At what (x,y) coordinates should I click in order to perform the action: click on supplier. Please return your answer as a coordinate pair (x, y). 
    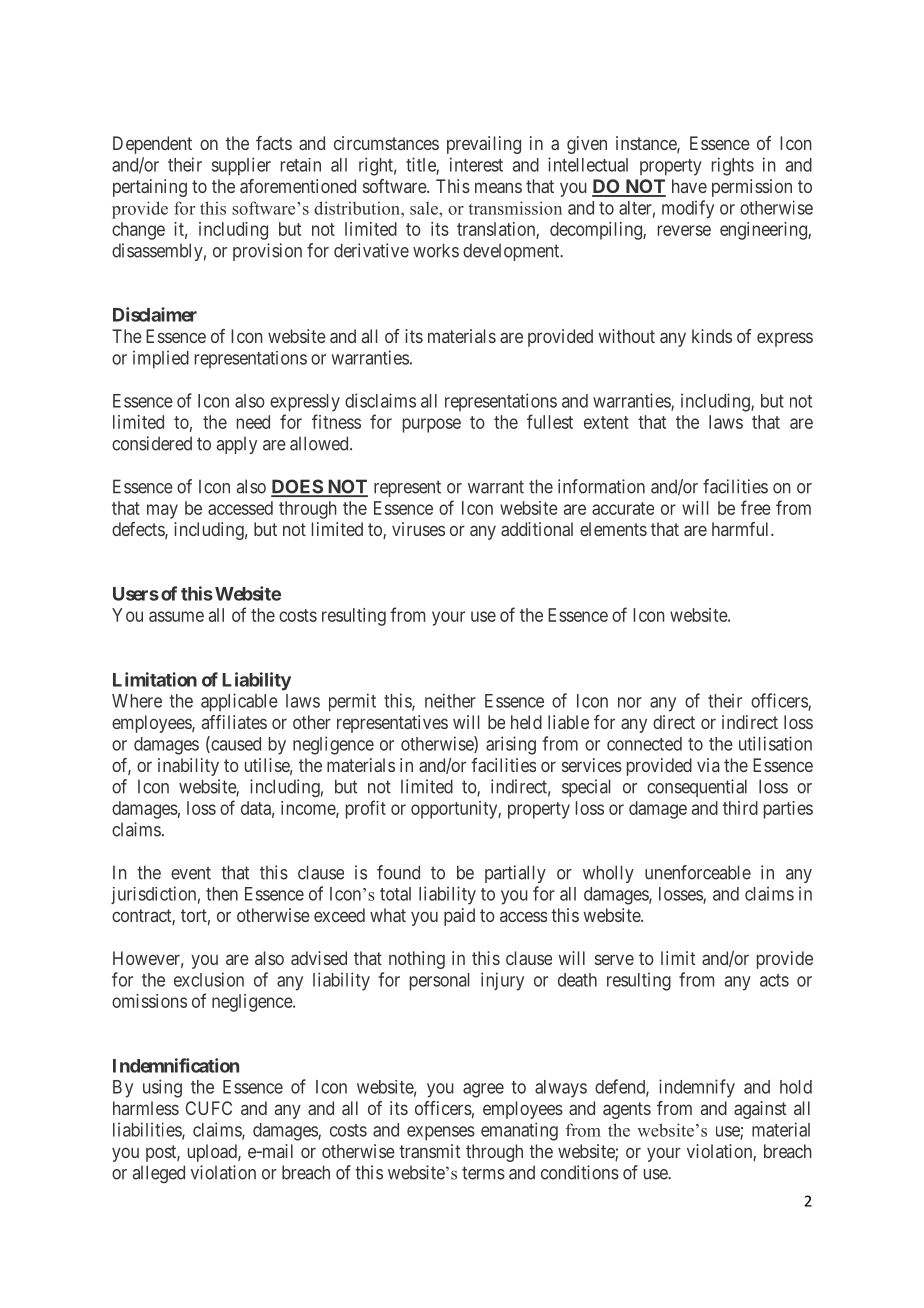
    Looking at the image, I should click on (241, 166).
